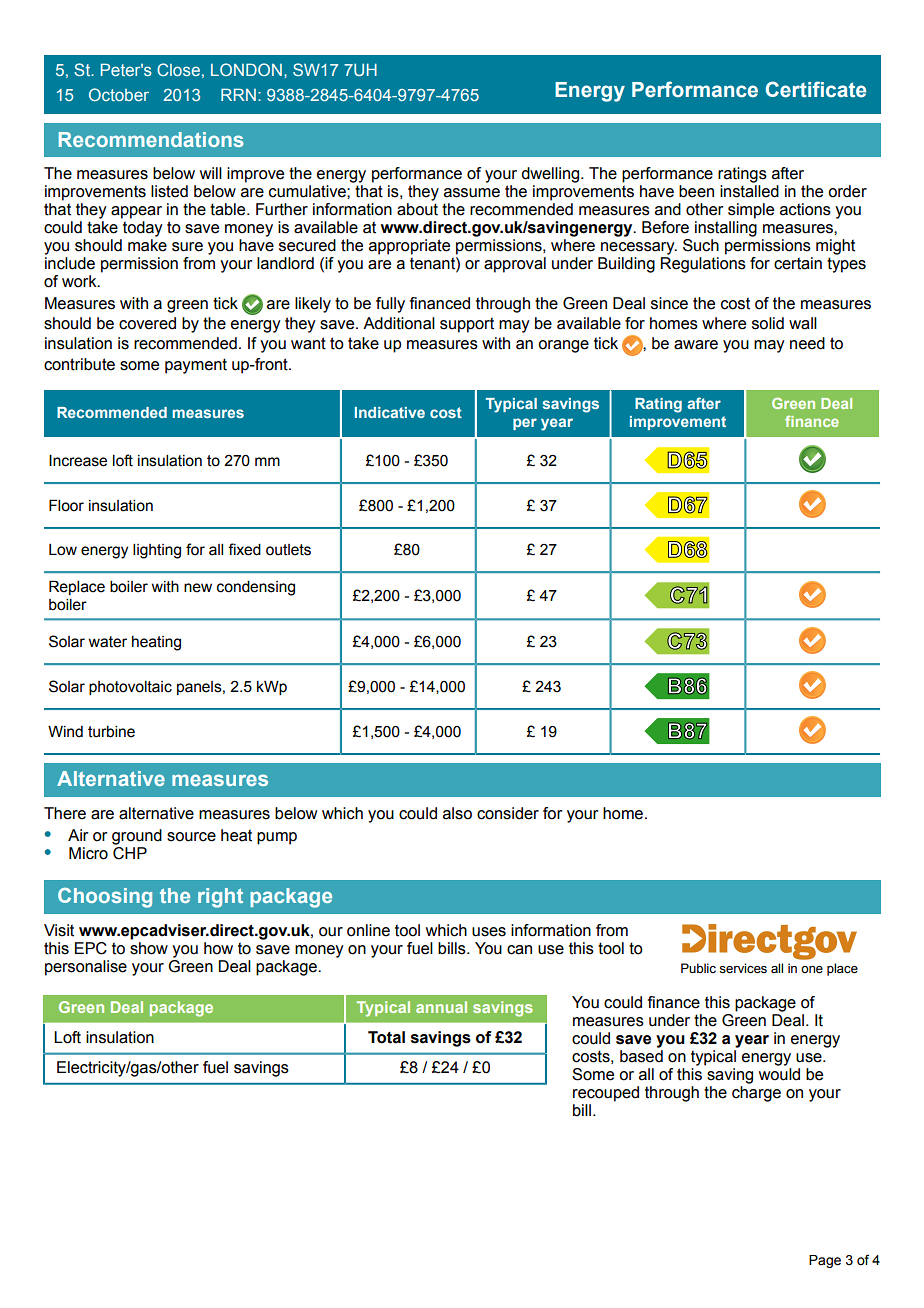 This page has height=1308, width=924. Describe the element at coordinates (386, 1037) in the page. I see `Total` at that location.
